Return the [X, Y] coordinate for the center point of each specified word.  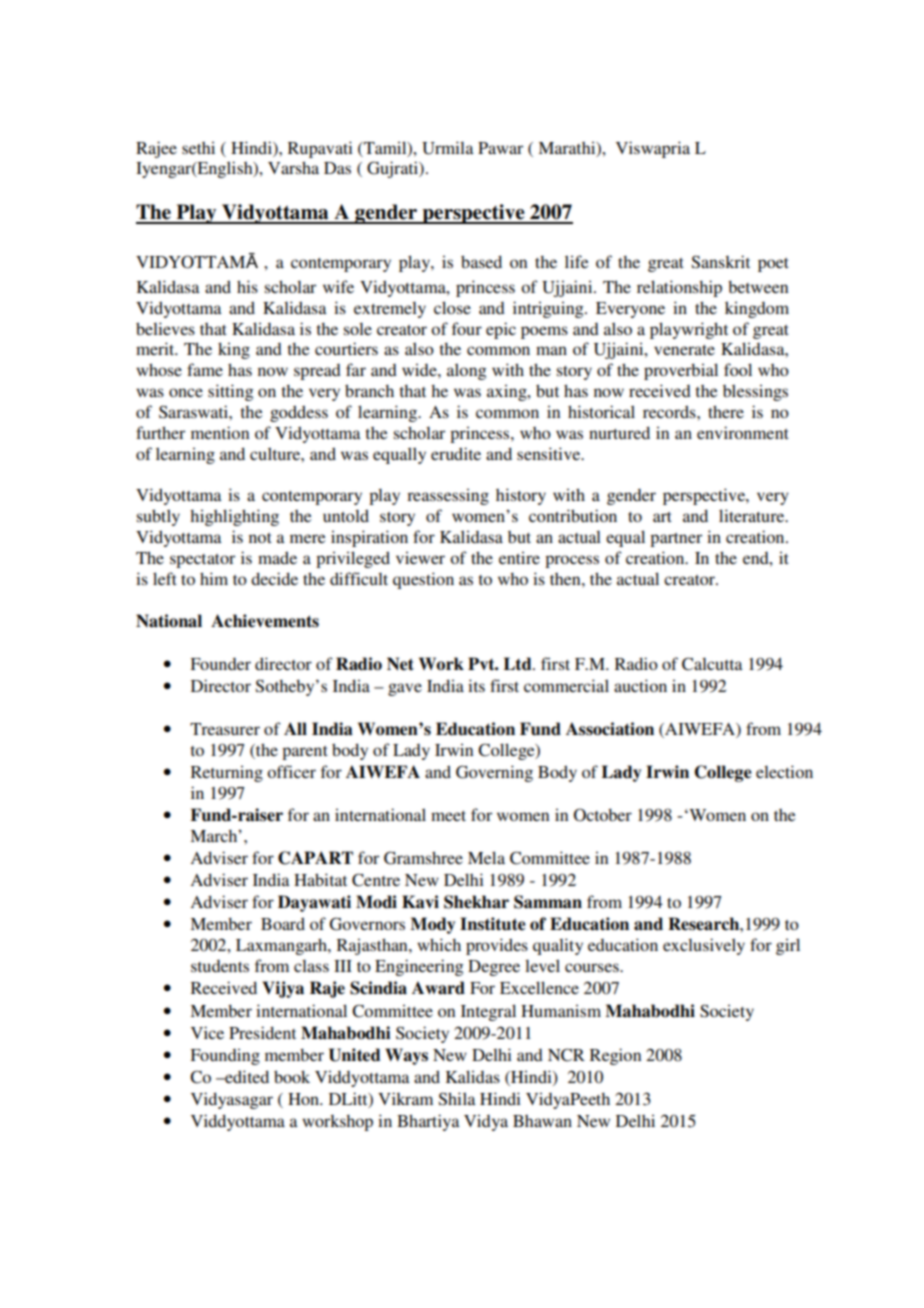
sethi [198, 147]
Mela [486, 857]
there [726, 411]
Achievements [265, 621]
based [481, 261]
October [603, 815]
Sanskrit [720, 262]
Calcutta [712, 664]
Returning [227, 773]
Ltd [519, 664]
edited [246, 1076]
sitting [231, 392]
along [467, 371]
